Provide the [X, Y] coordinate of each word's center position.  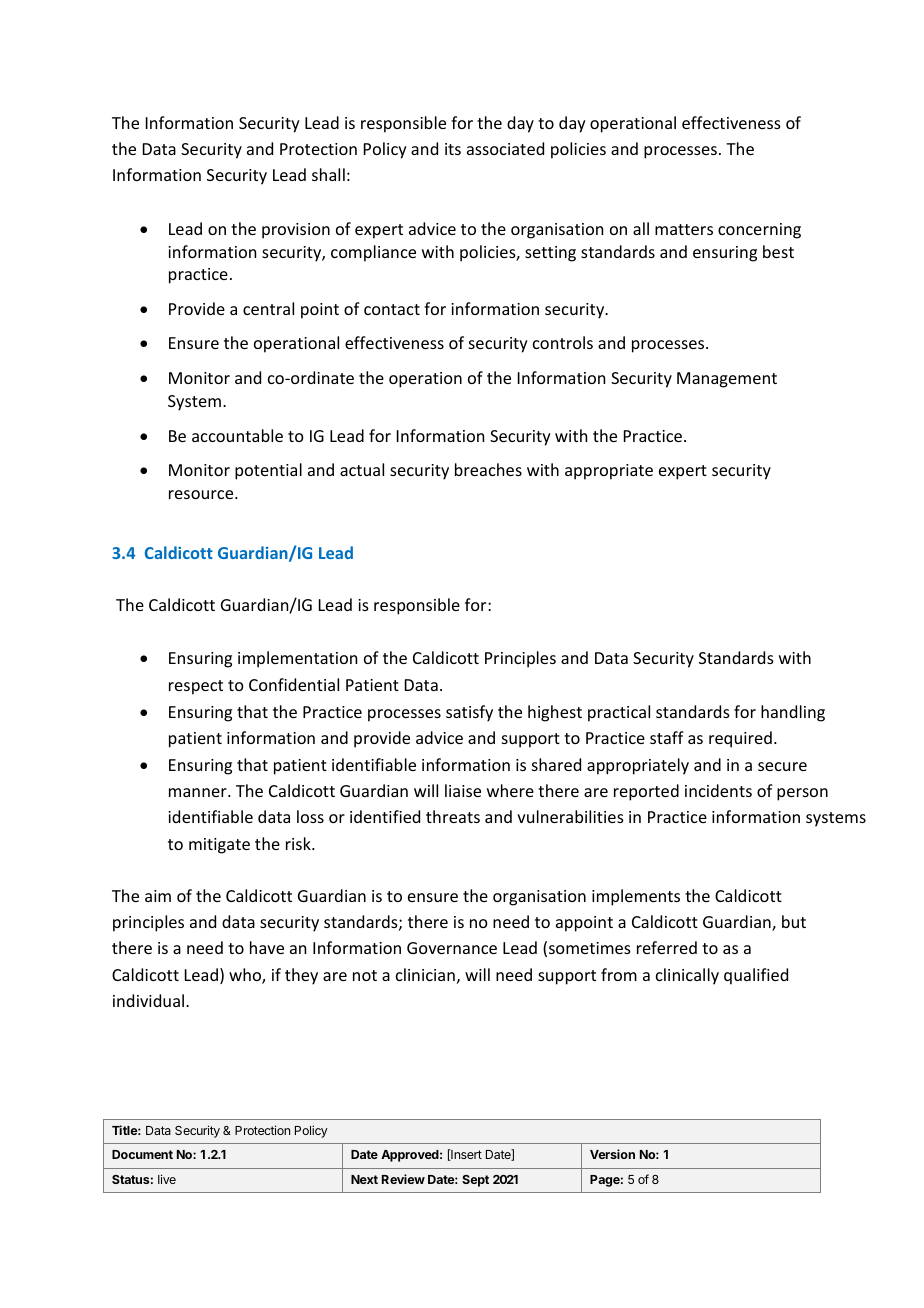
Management [727, 380]
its [453, 149]
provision [296, 231]
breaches [488, 469]
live [167, 1179]
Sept [475, 1181]
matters [684, 229]
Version [612, 1154]
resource [202, 494]
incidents [718, 790]
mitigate [219, 846]
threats [453, 816]
